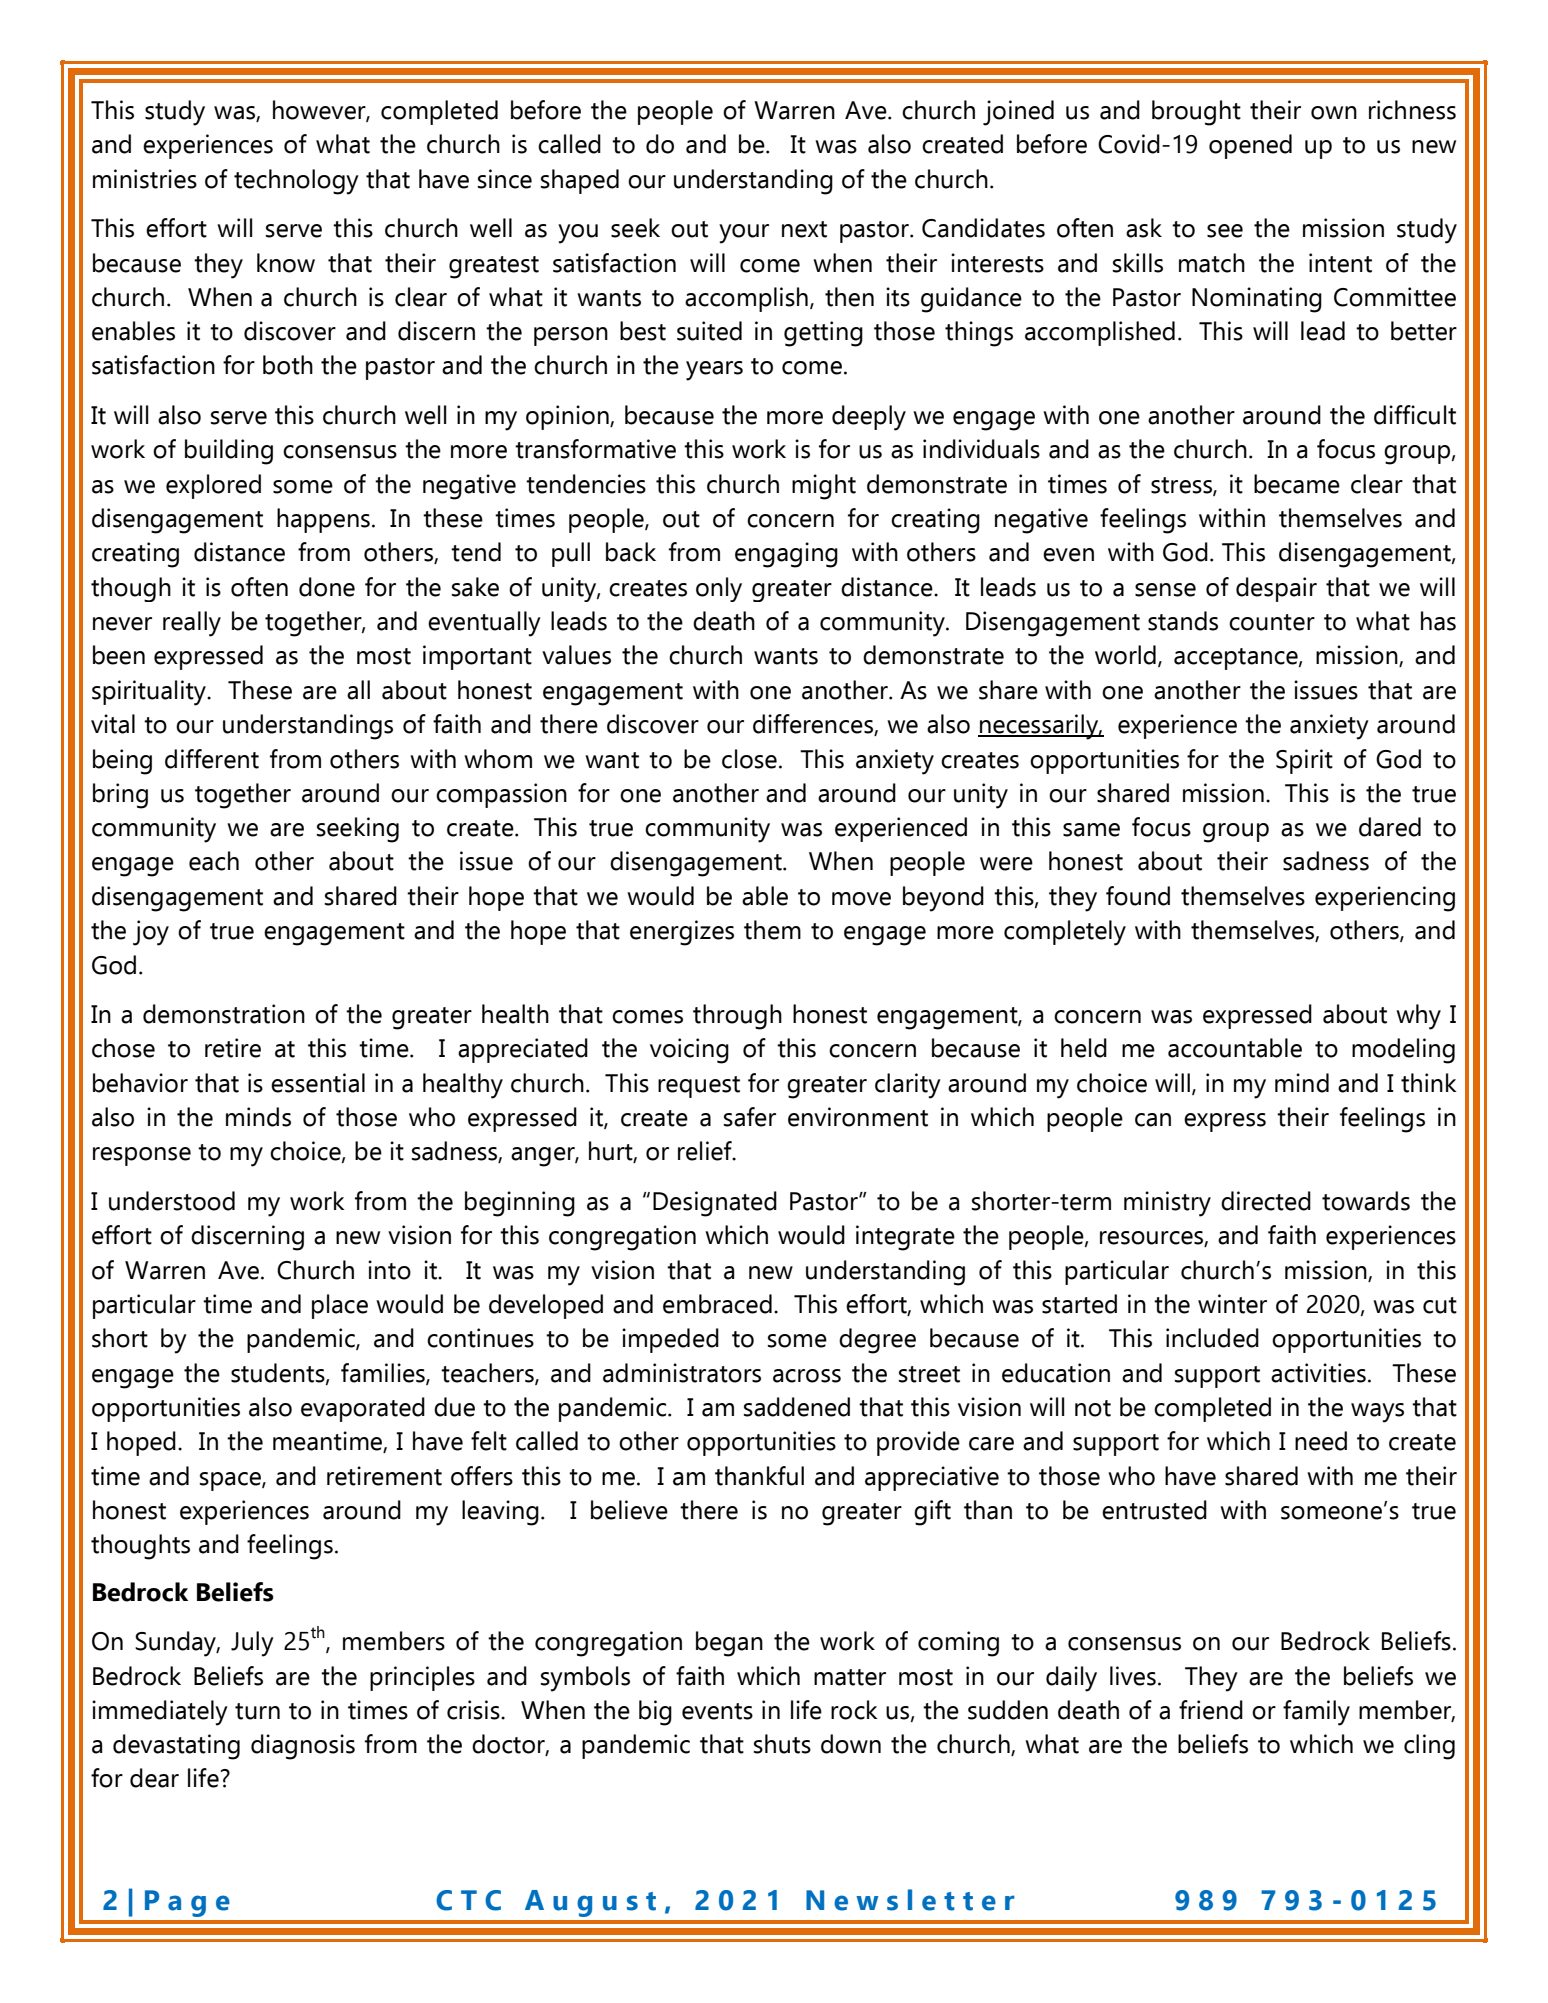 The image size is (1548, 2003). Describe the element at coordinates (717, 1304) in the image. I see `embraced` at that location.
